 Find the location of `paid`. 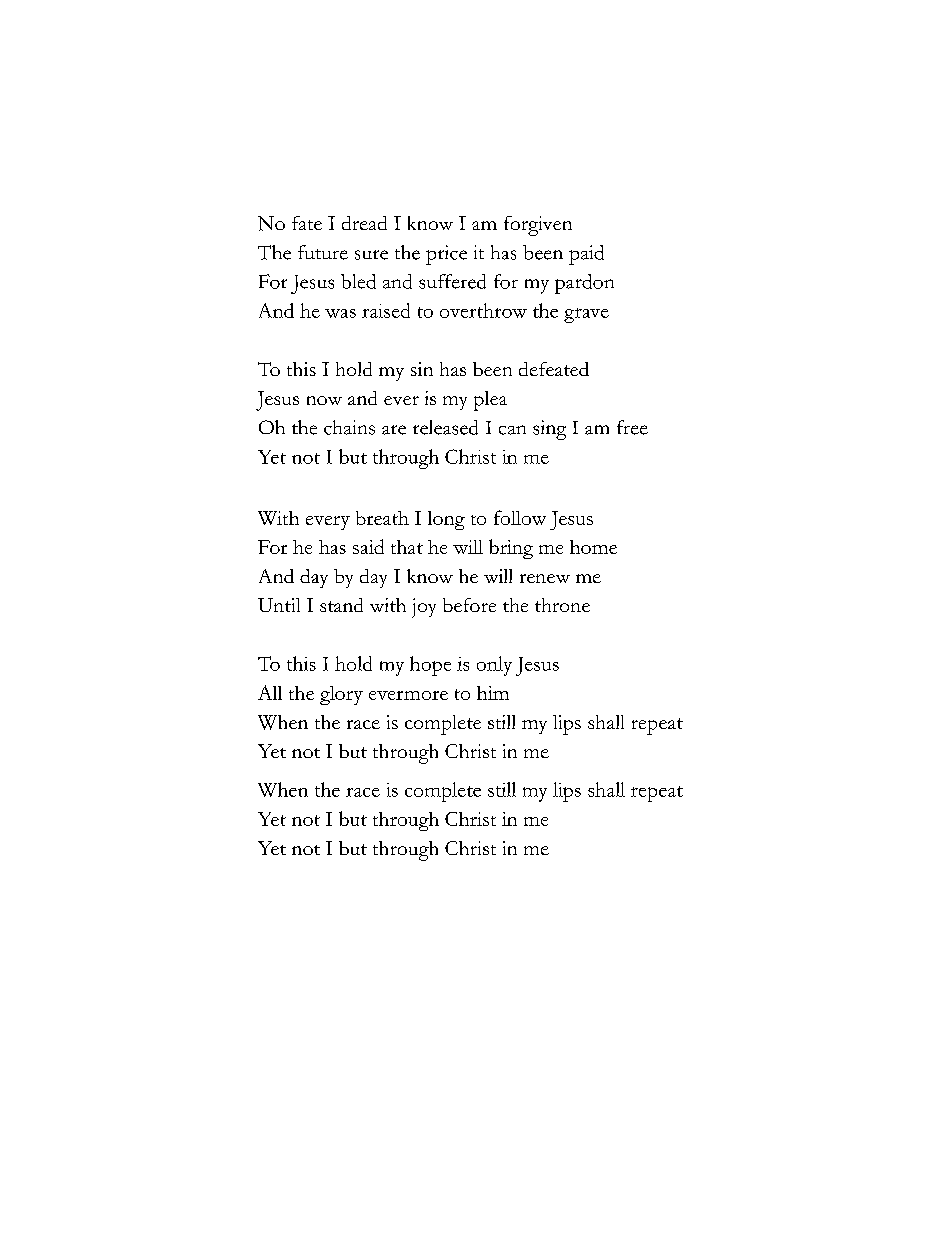

paid is located at coordinates (586, 255).
